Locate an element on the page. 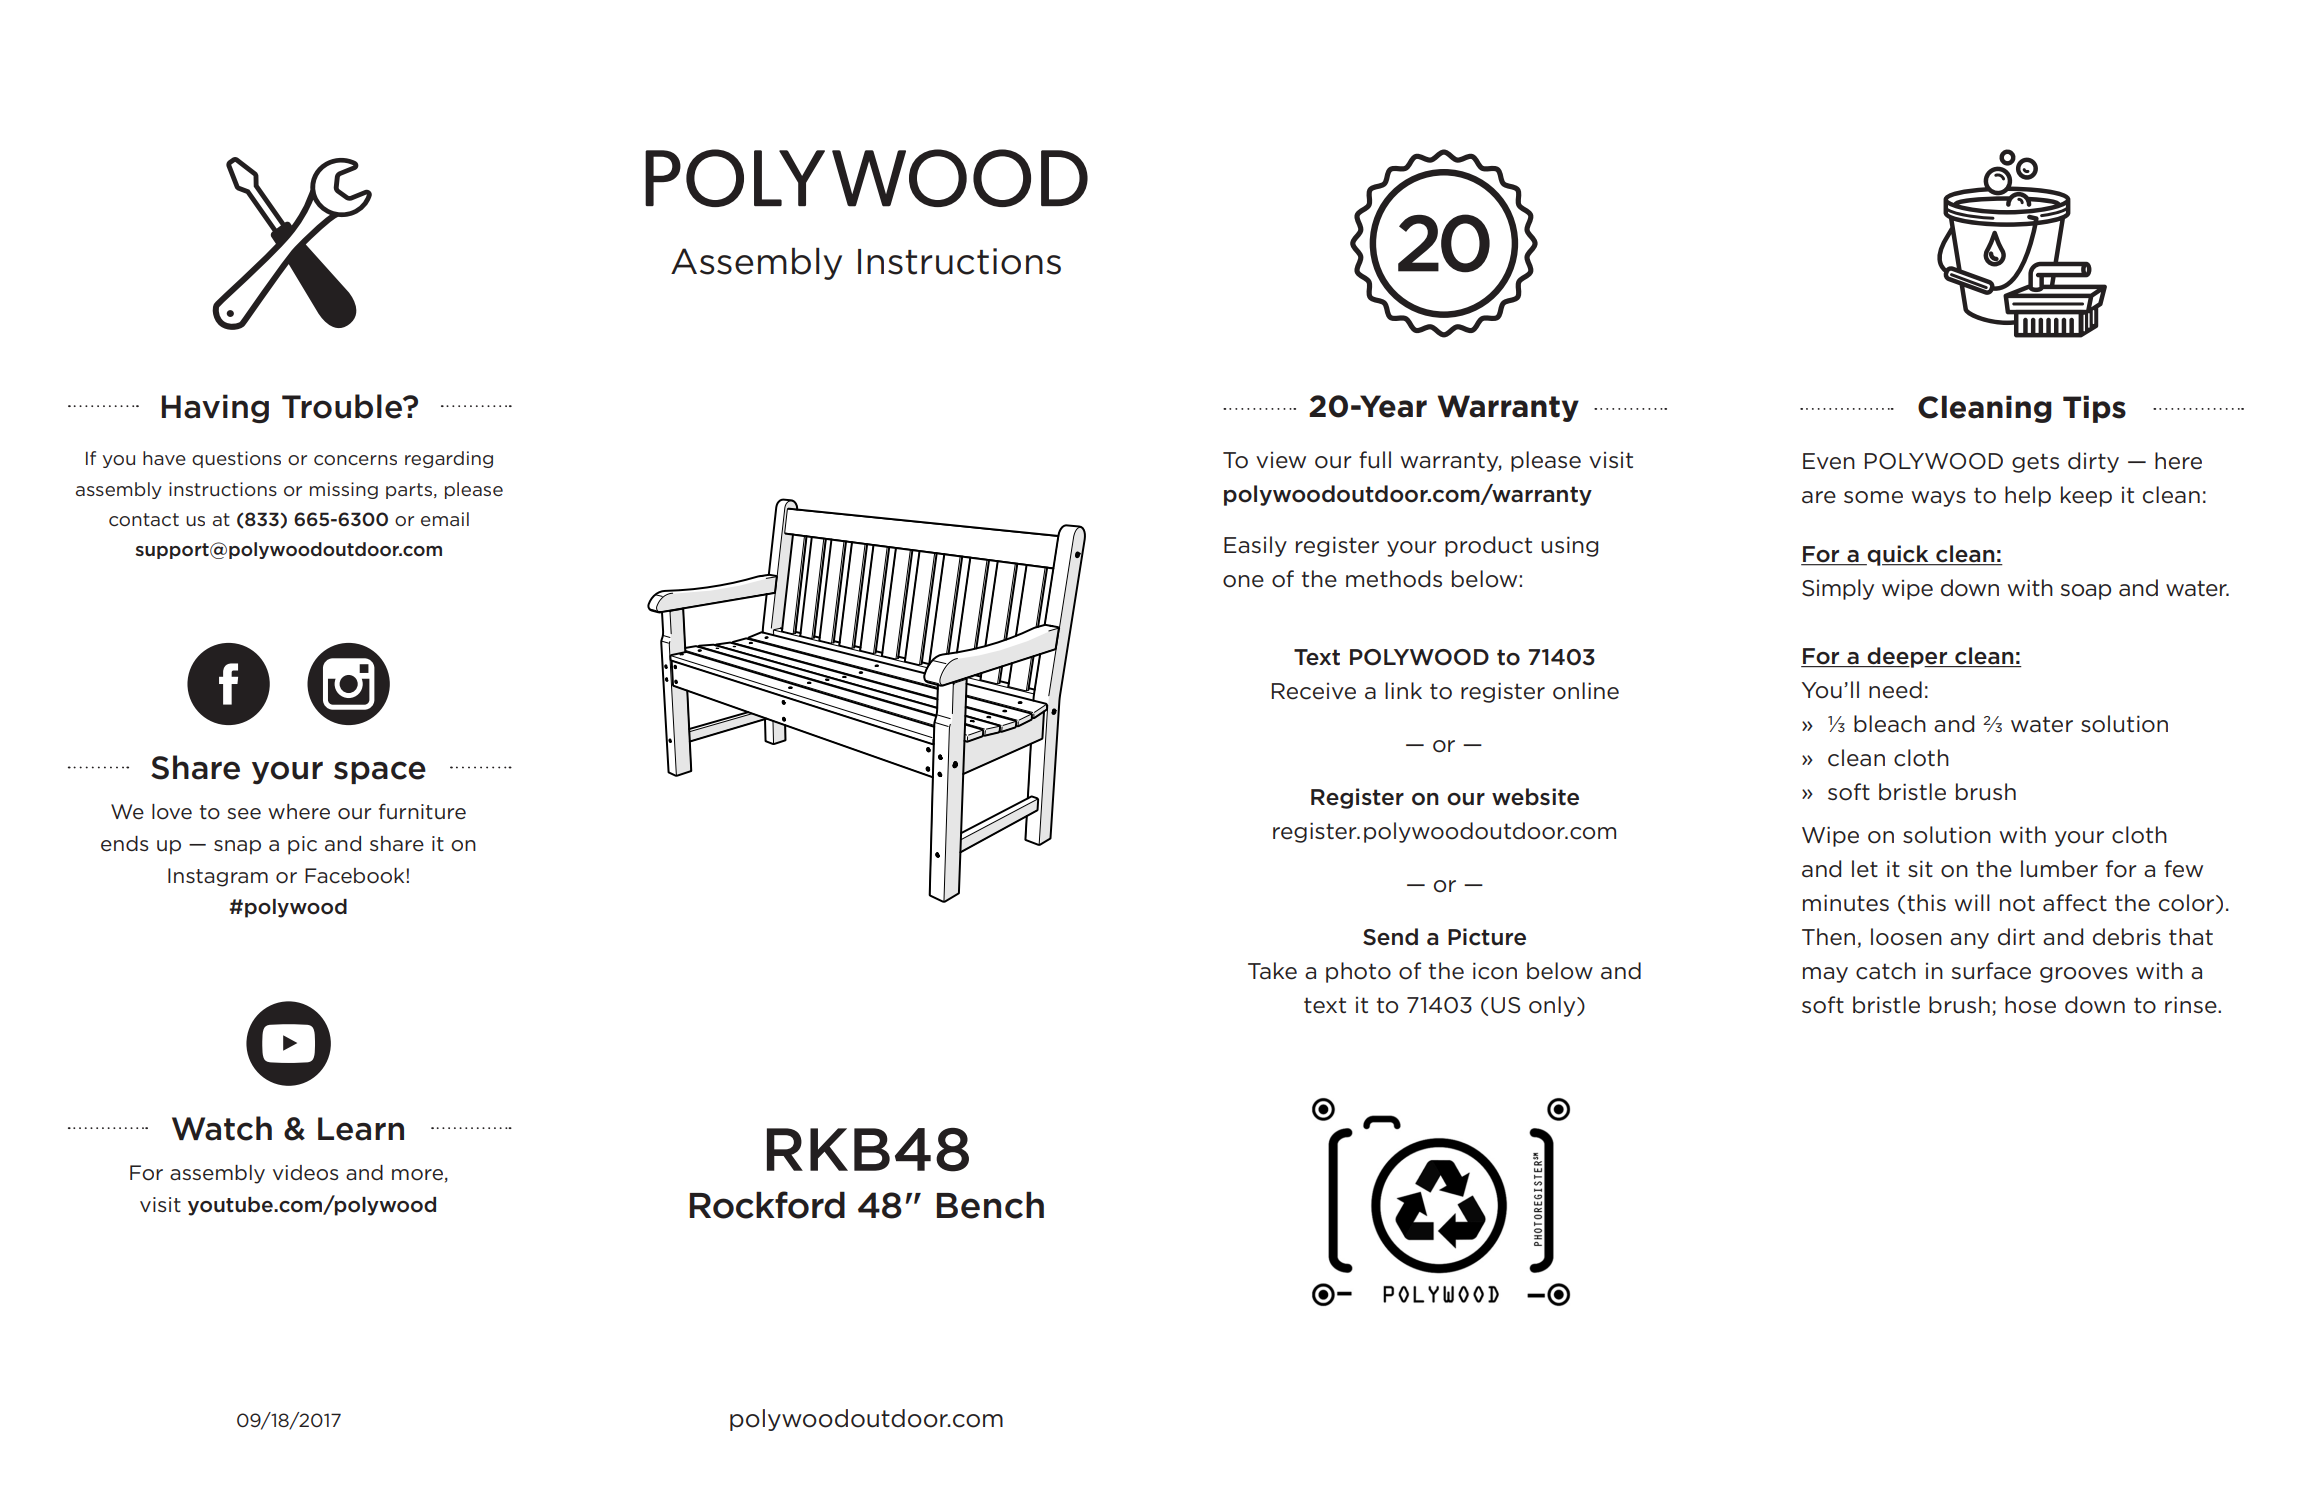 This page has height=1495, width=2311. Tips is located at coordinates (2094, 409).
